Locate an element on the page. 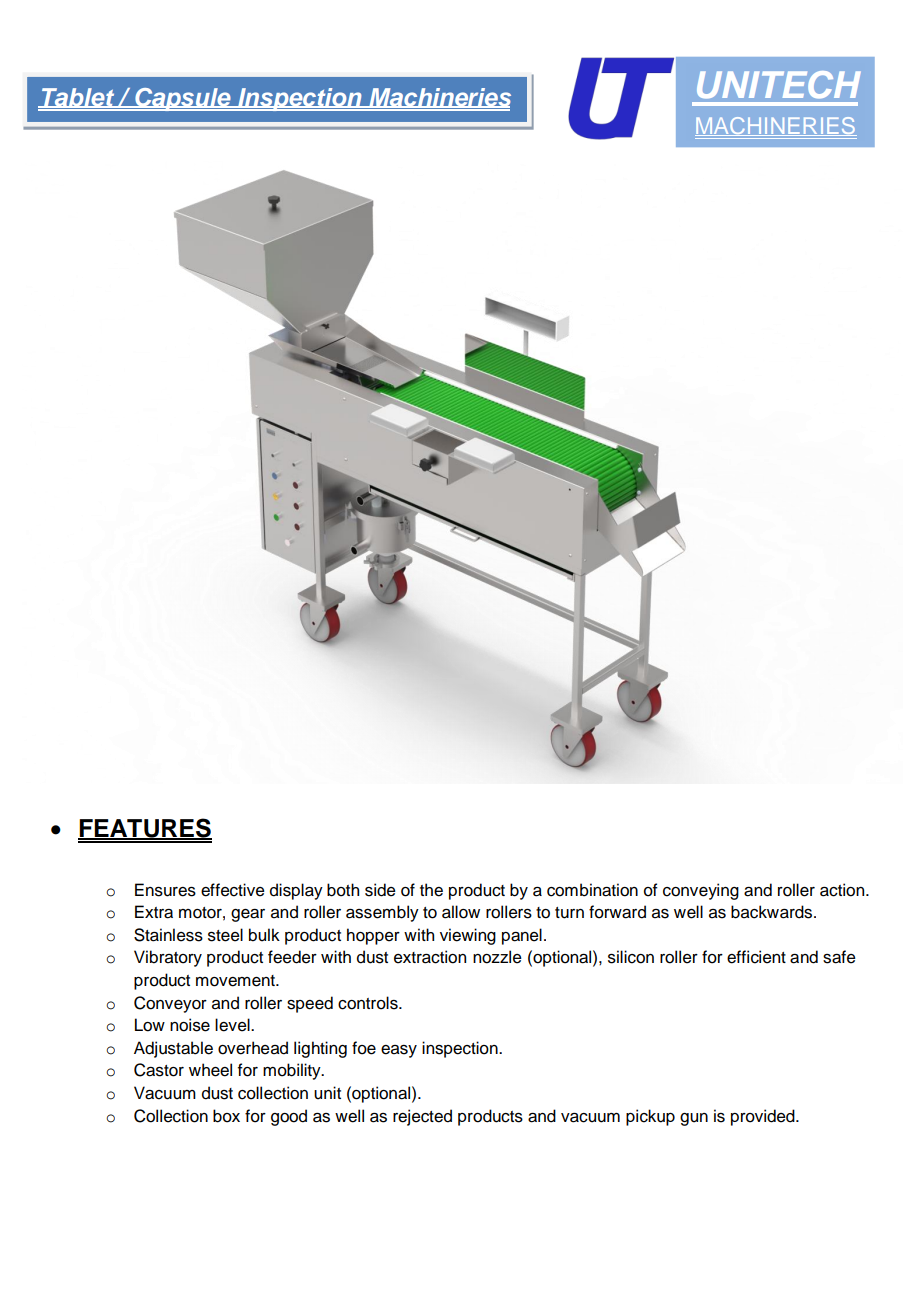 The image size is (924, 1308). the is located at coordinates (431, 890).
